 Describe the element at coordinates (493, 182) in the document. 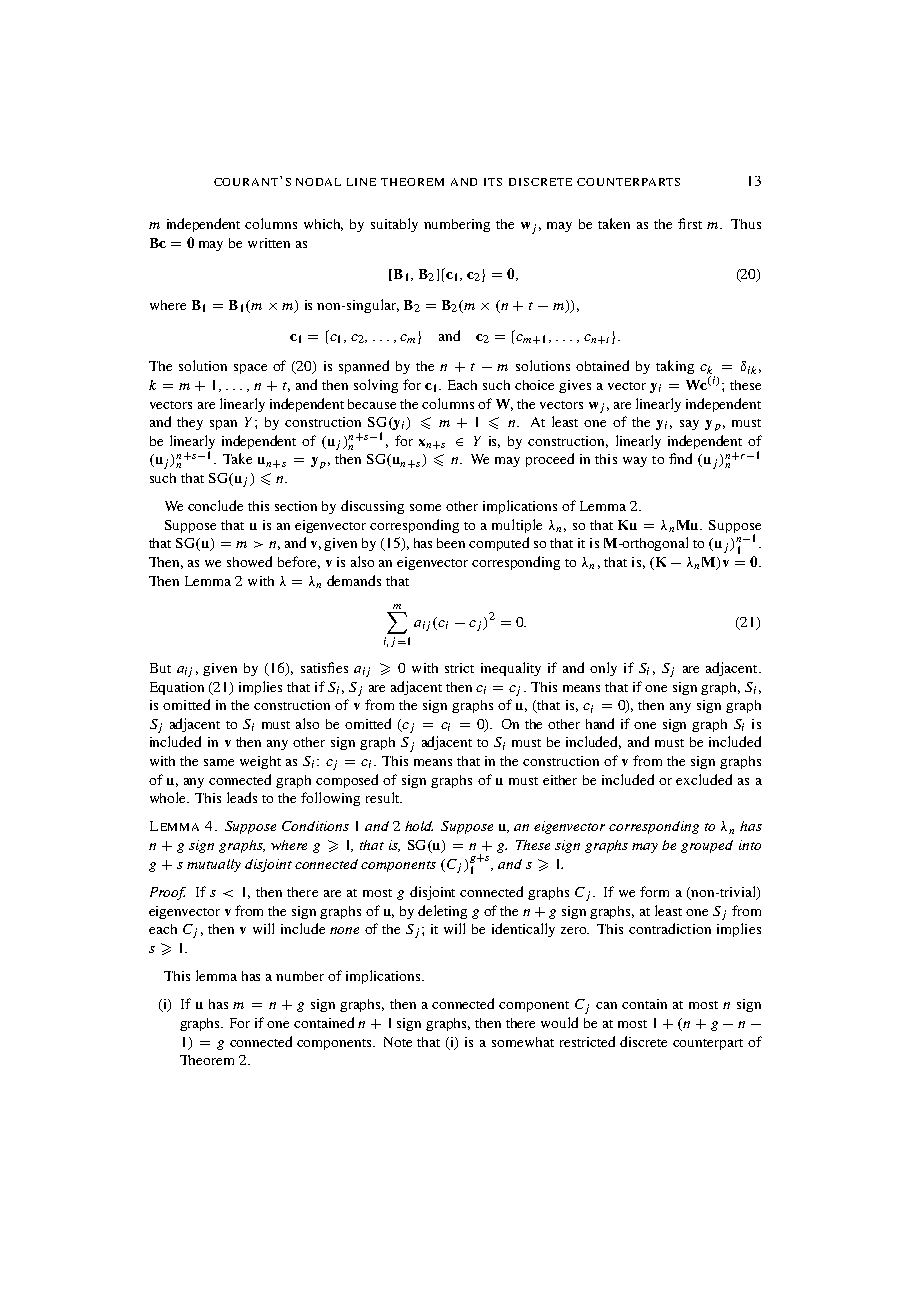

I see `ITS` at that location.
